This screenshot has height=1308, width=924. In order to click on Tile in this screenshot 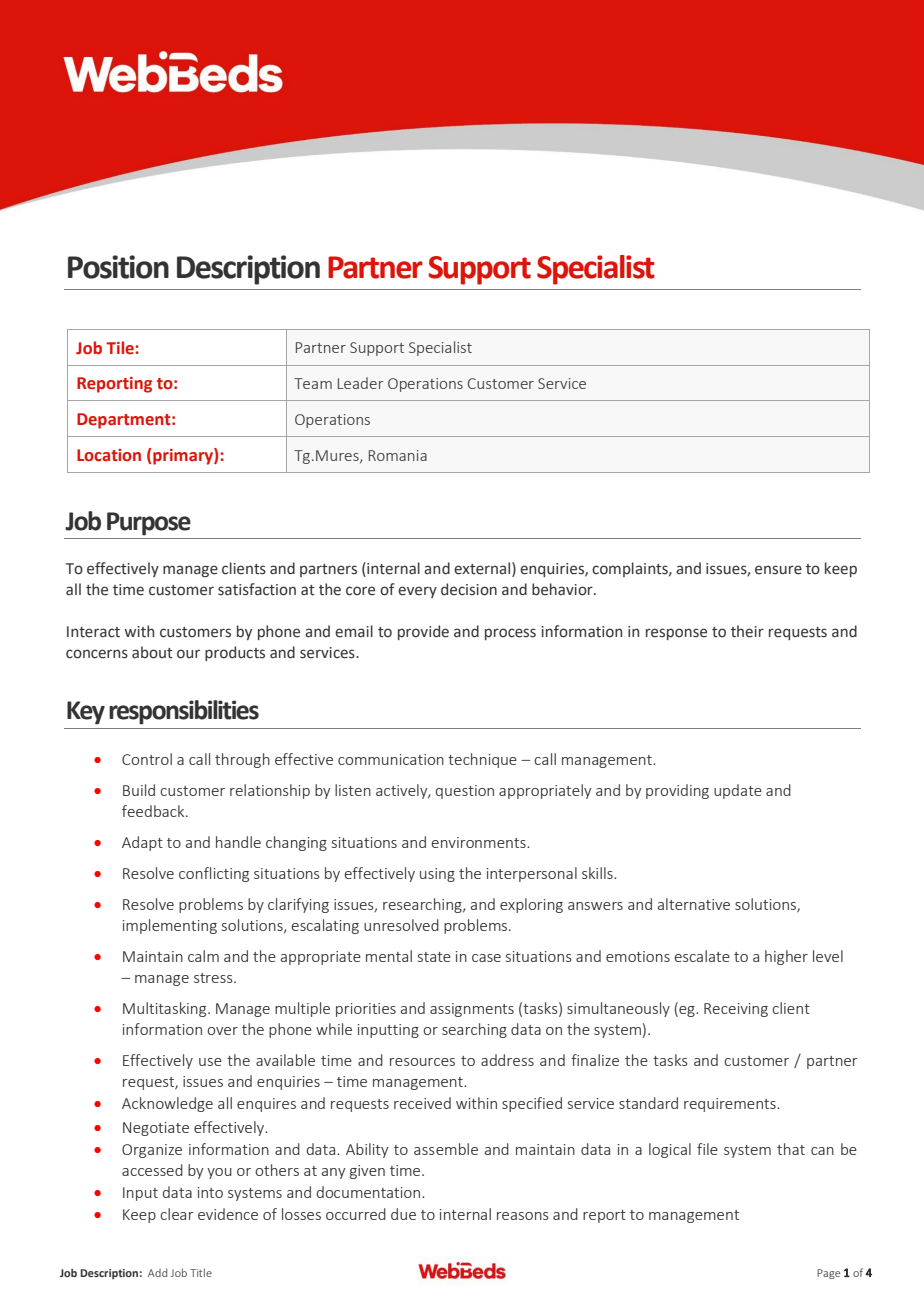, I will do `click(121, 348)`.
